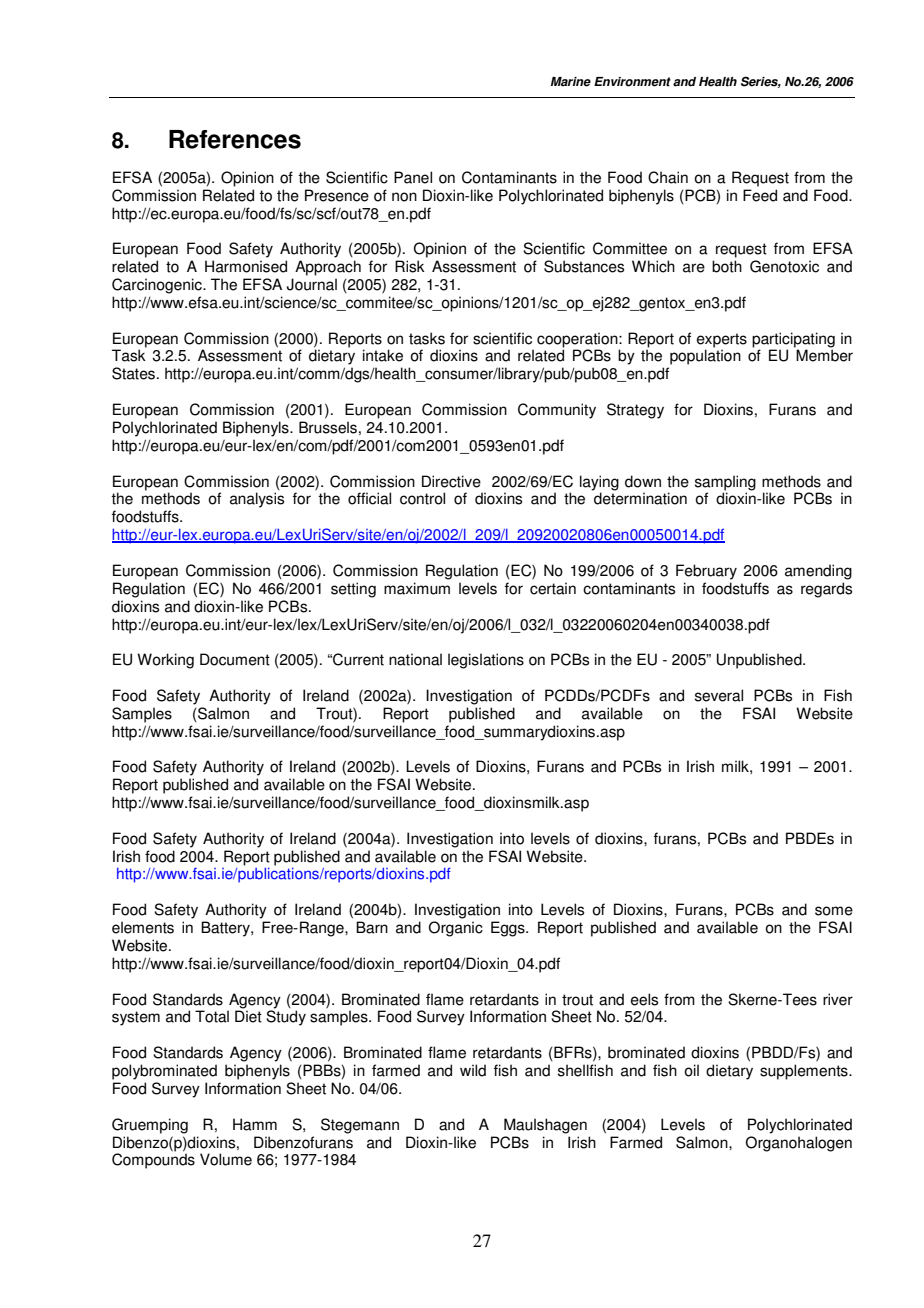 This screenshot has height=1308, width=924. I want to click on Eggs, so click(509, 929).
